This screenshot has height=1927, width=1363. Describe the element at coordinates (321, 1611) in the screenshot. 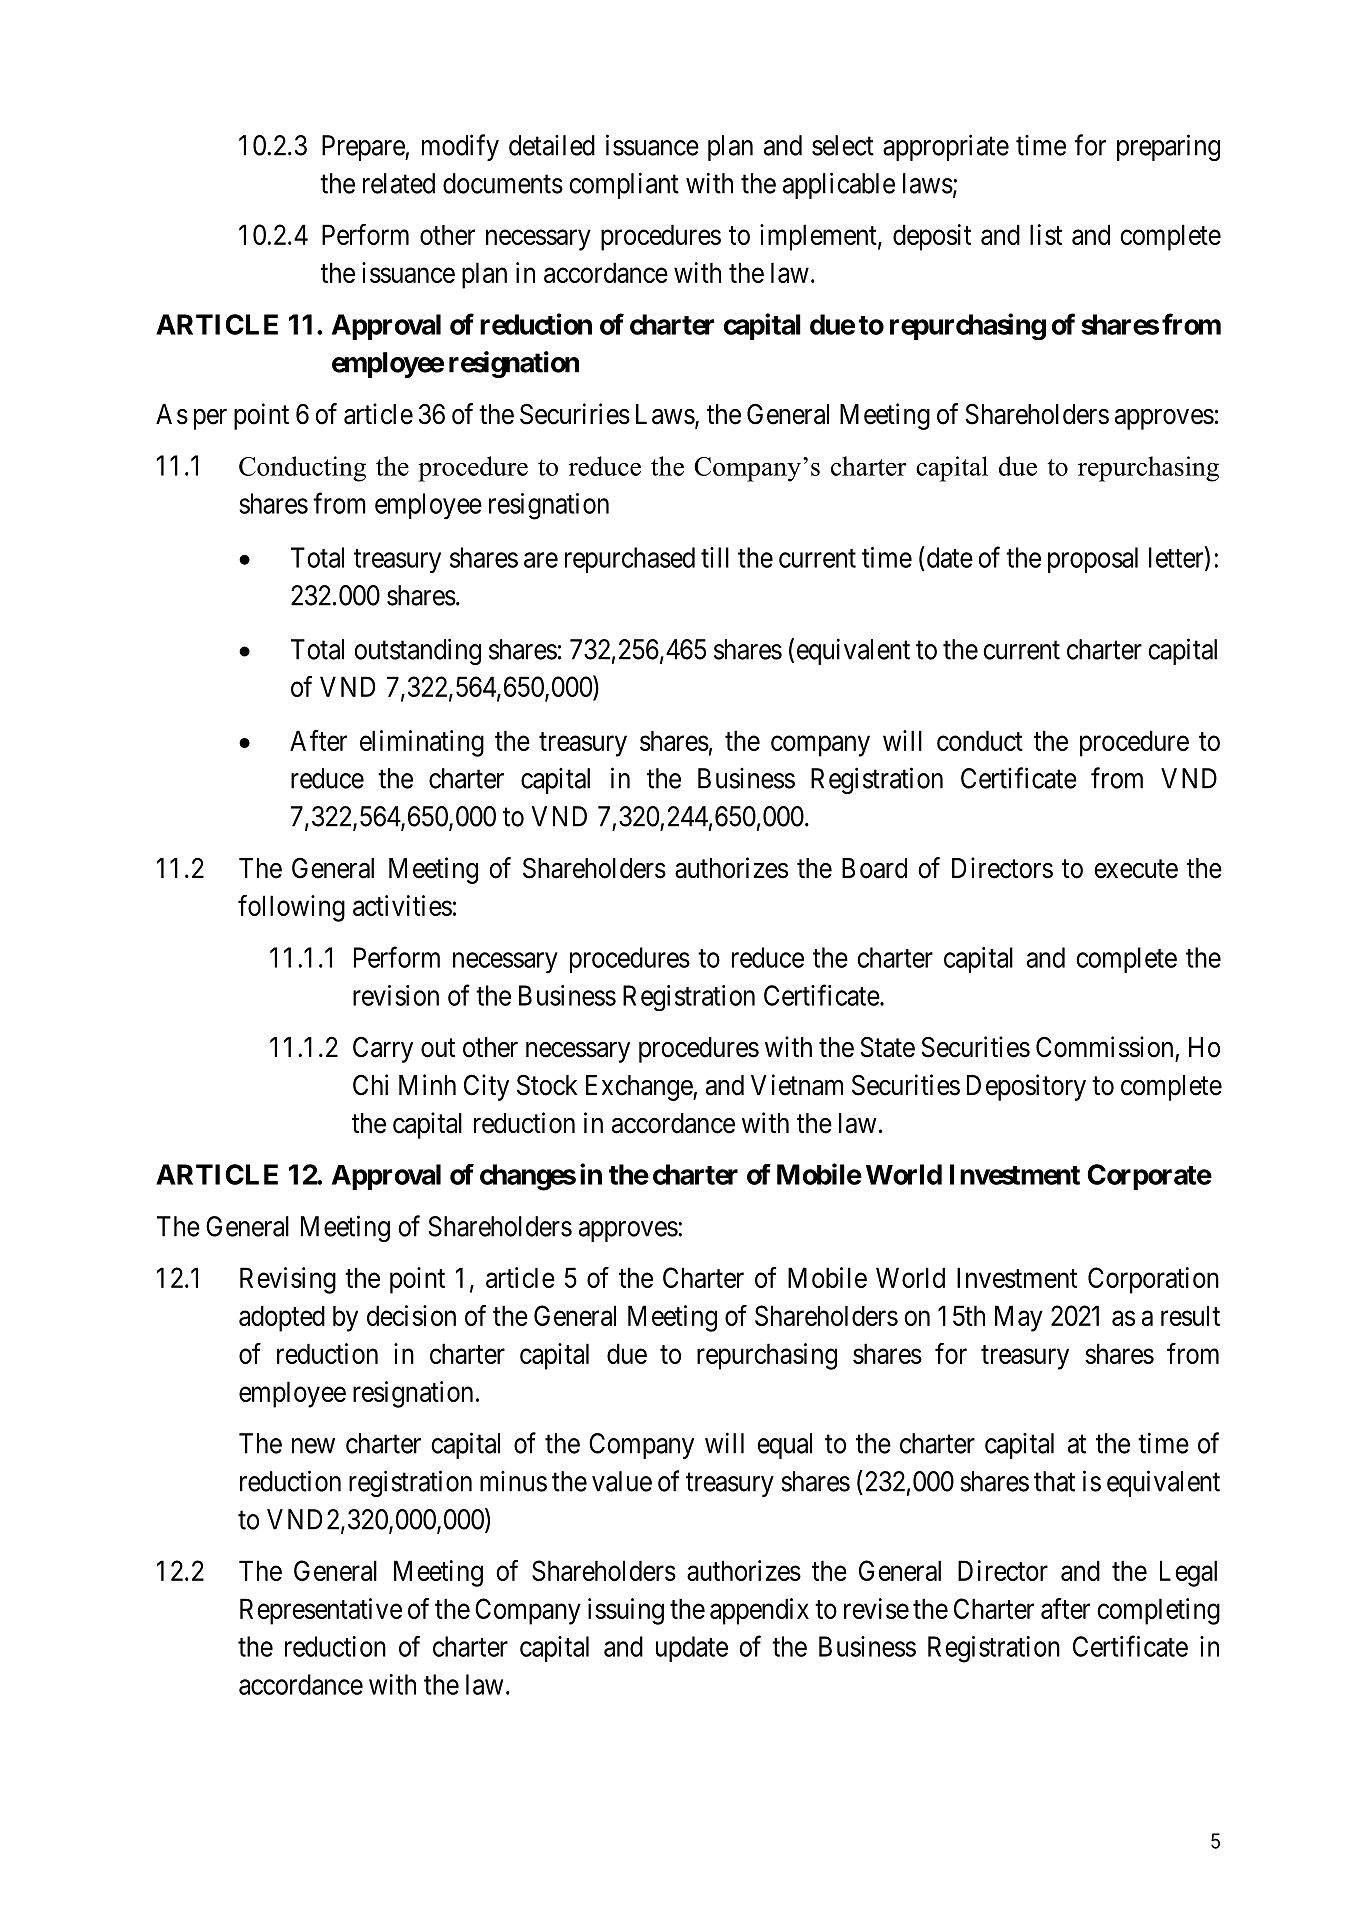

I see `Representative` at that location.
